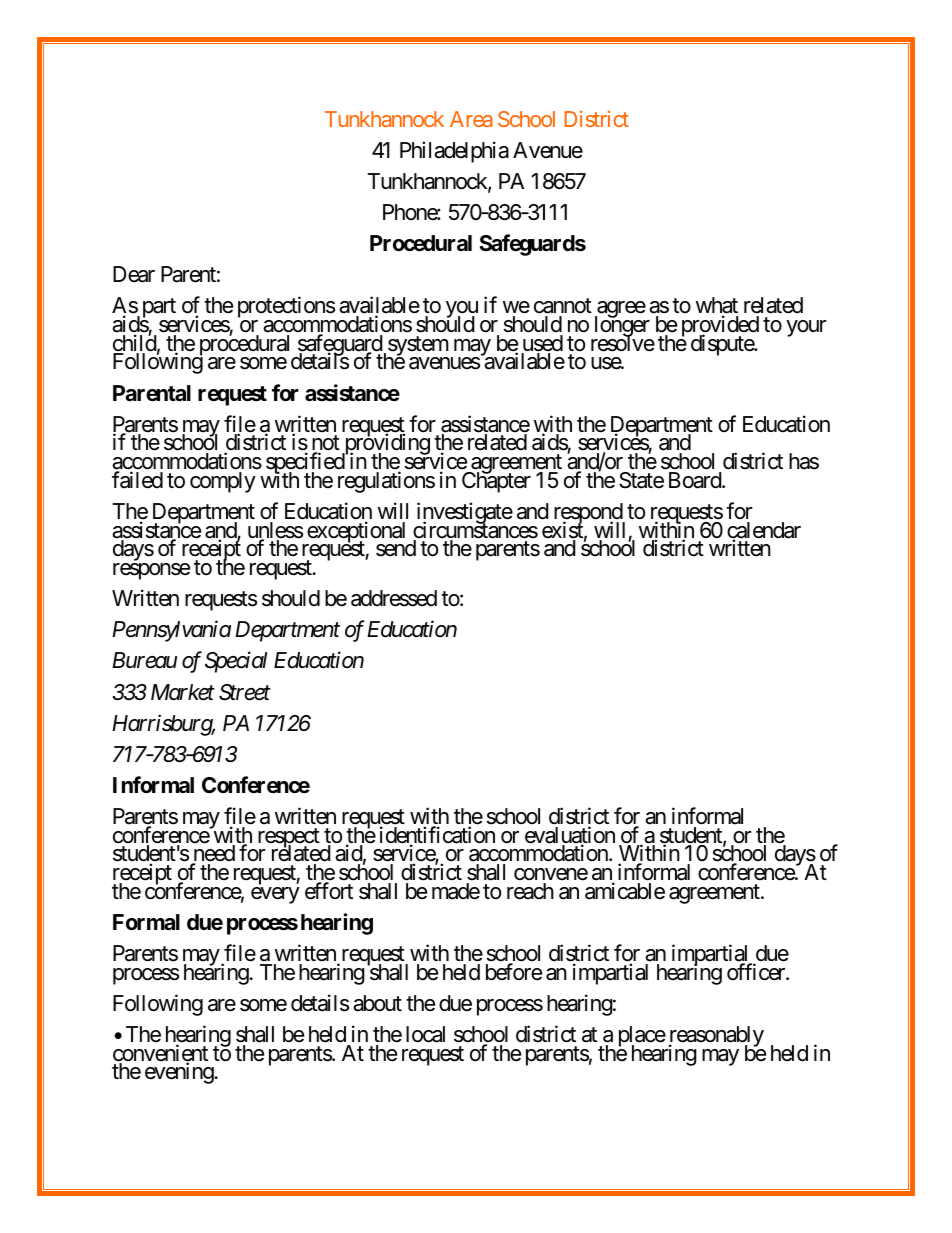 The image size is (952, 1233). Describe the element at coordinates (696, 480) in the page. I see `Board` at that location.
